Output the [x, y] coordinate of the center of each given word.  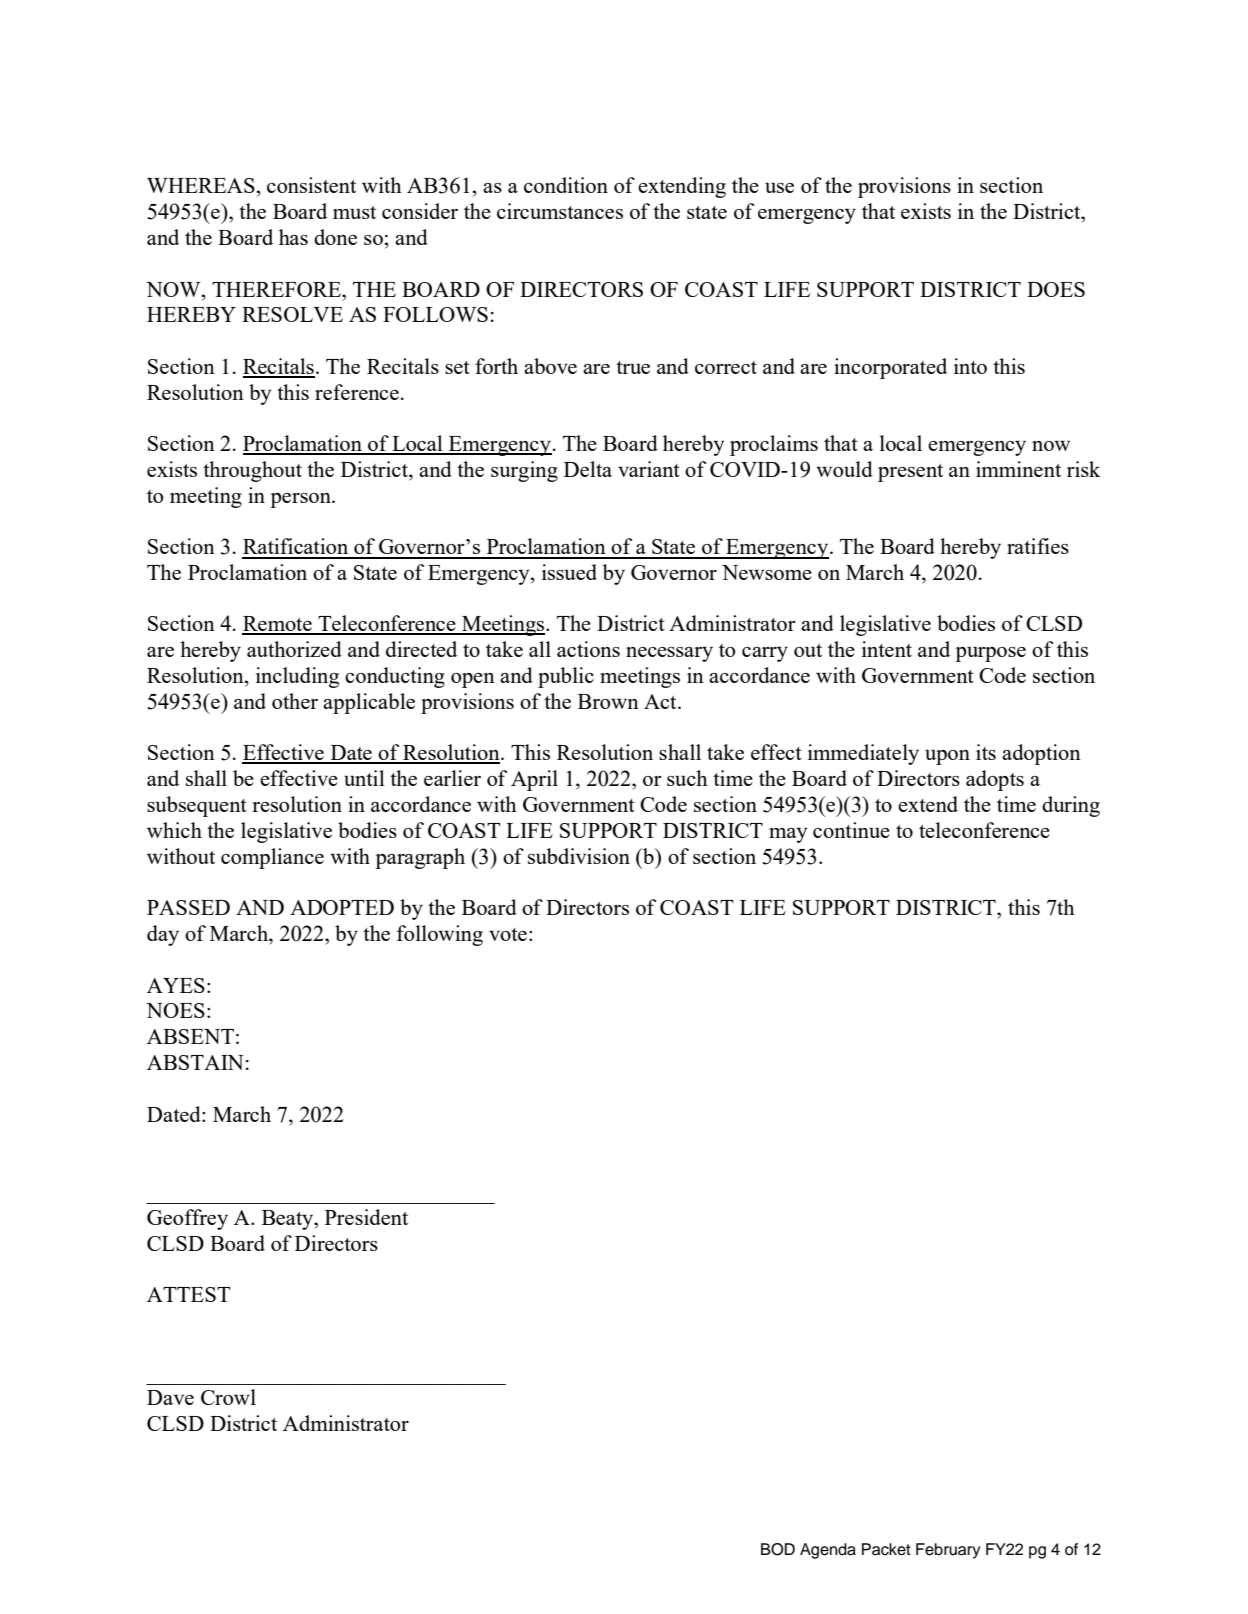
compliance [272, 858]
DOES [1056, 289]
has [293, 237]
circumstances [560, 211]
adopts [995, 780]
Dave [170, 1397]
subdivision [579, 856]
